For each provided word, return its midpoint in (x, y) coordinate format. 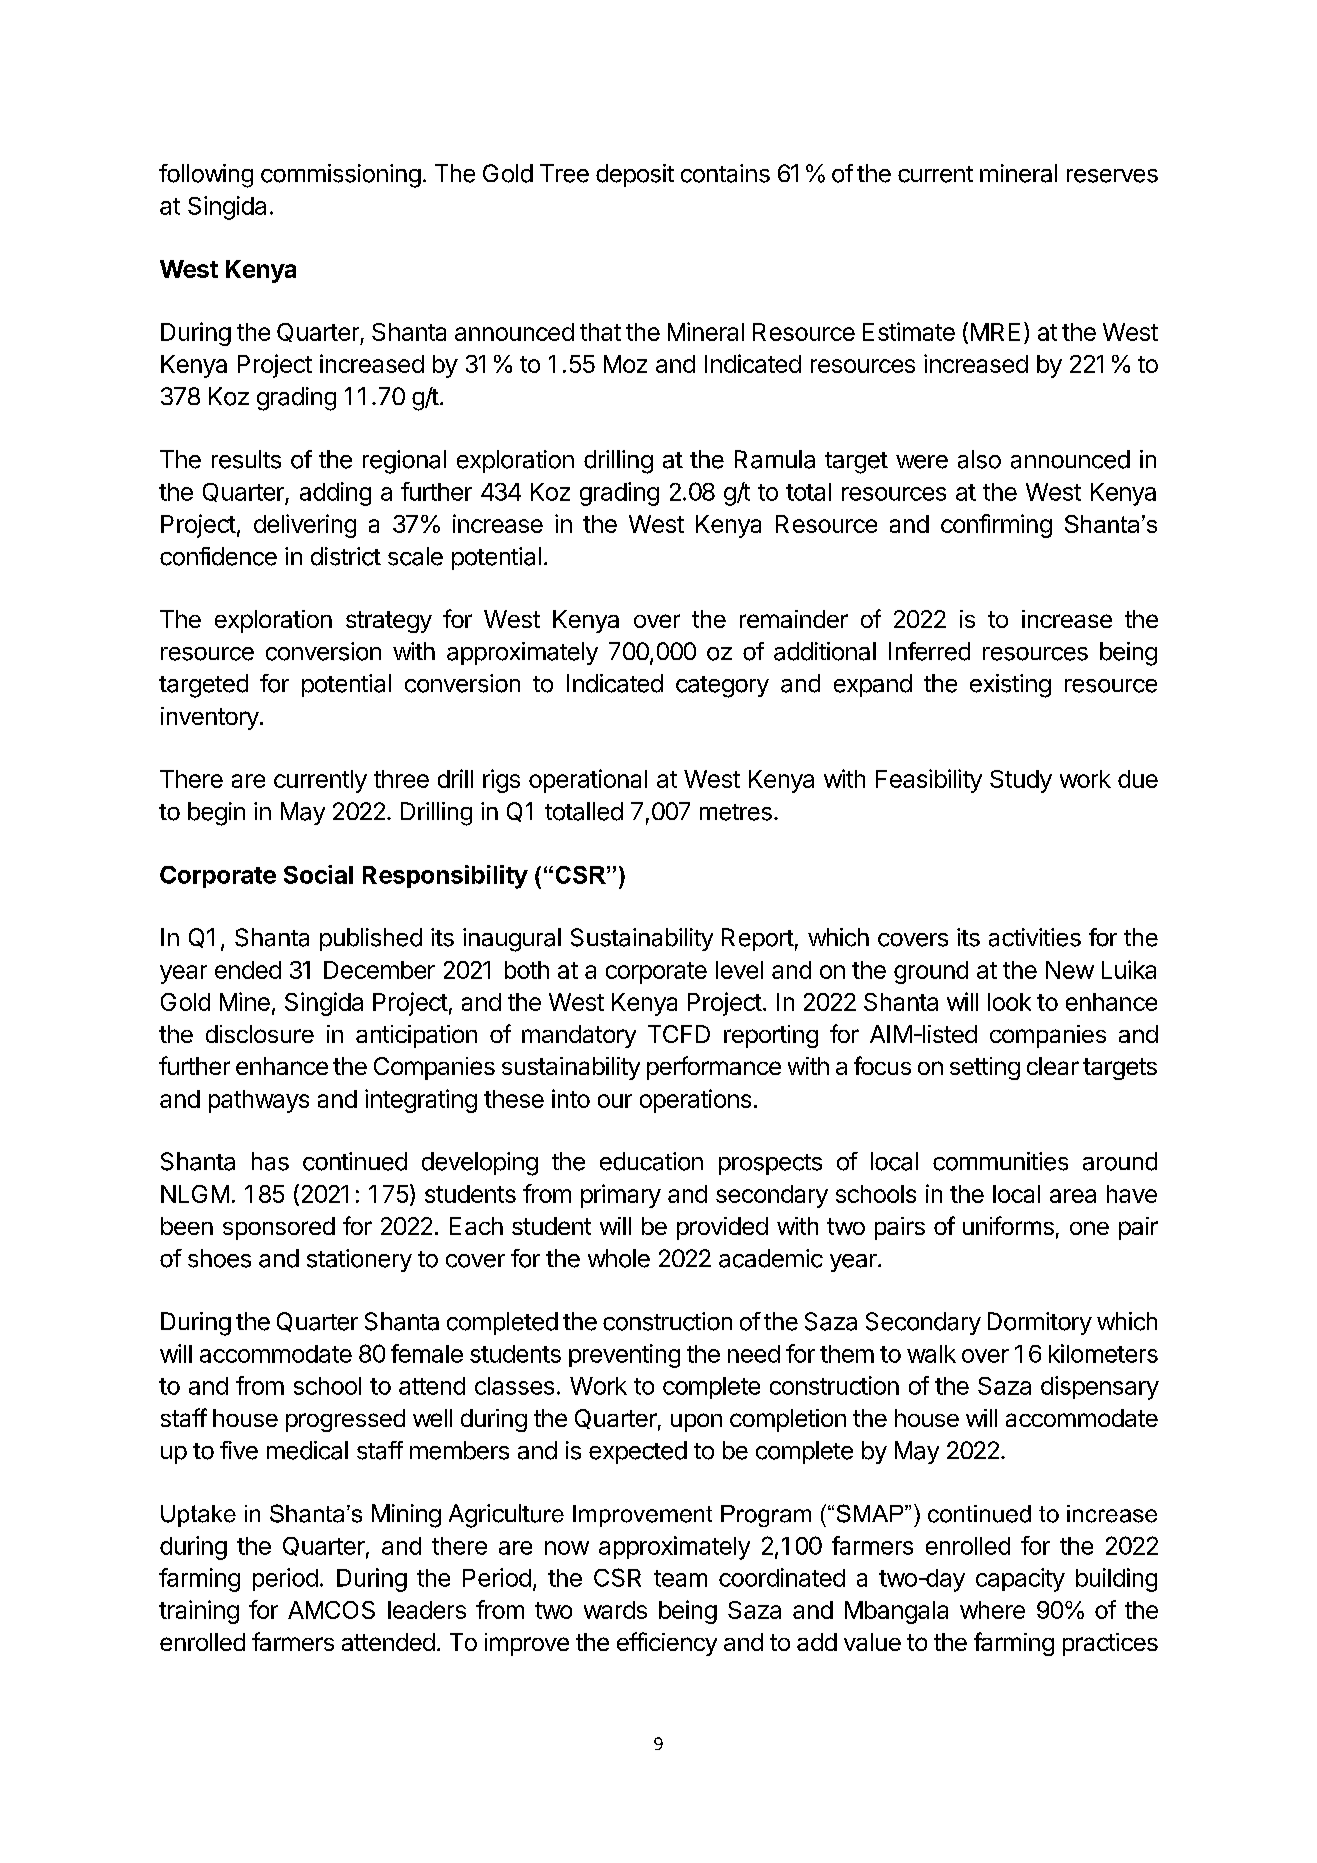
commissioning (341, 176)
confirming (996, 526)
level (739, 970)
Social (318, 874)
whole (619, 1258)
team (680, 1578)
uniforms (1008, 1225)
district (346, 556)
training (199, 1612)
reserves (1112, 176)
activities (1035, 937)
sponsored (279, 1228)
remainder (794, 619)
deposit (635, 175)
